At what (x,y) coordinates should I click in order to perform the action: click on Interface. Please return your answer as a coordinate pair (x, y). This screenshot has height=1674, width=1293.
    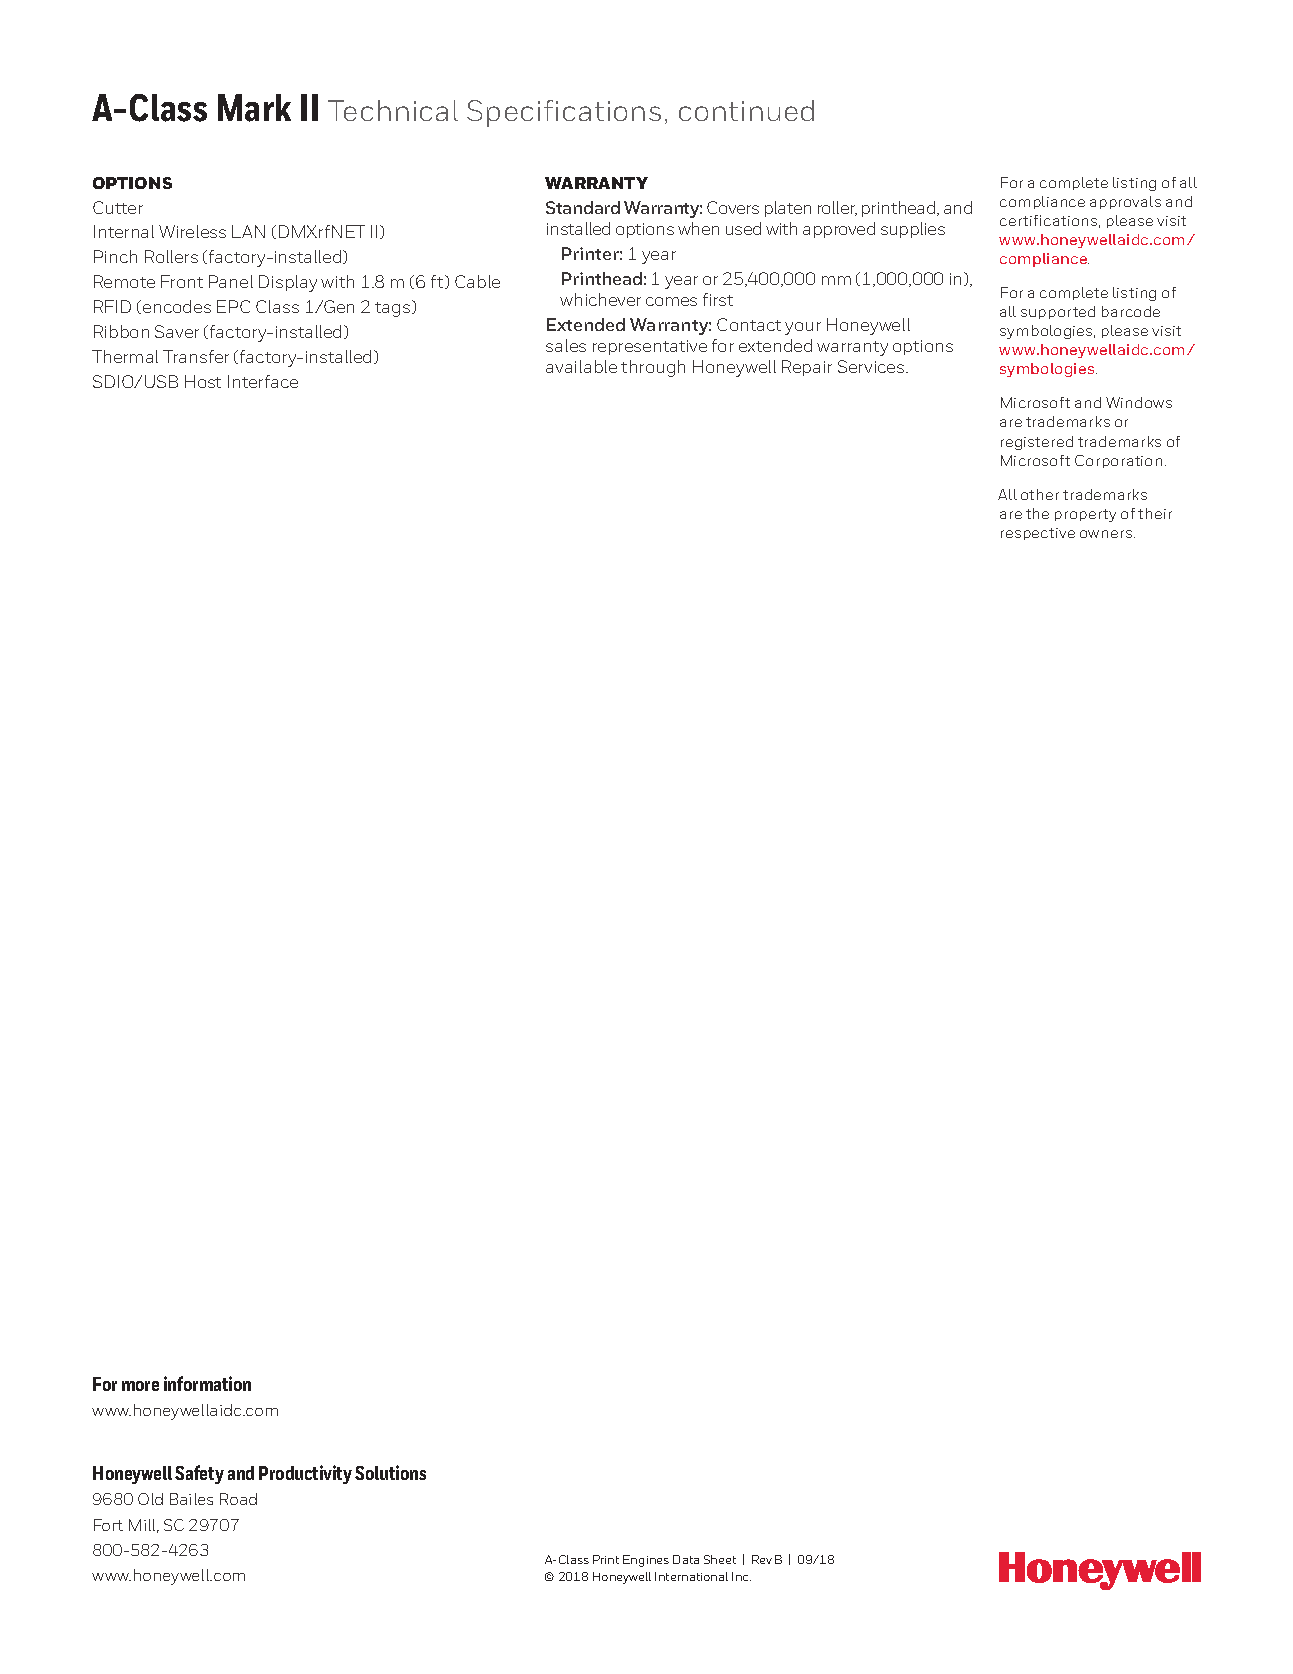
    Looking at the image, I should click on (263, 381).
